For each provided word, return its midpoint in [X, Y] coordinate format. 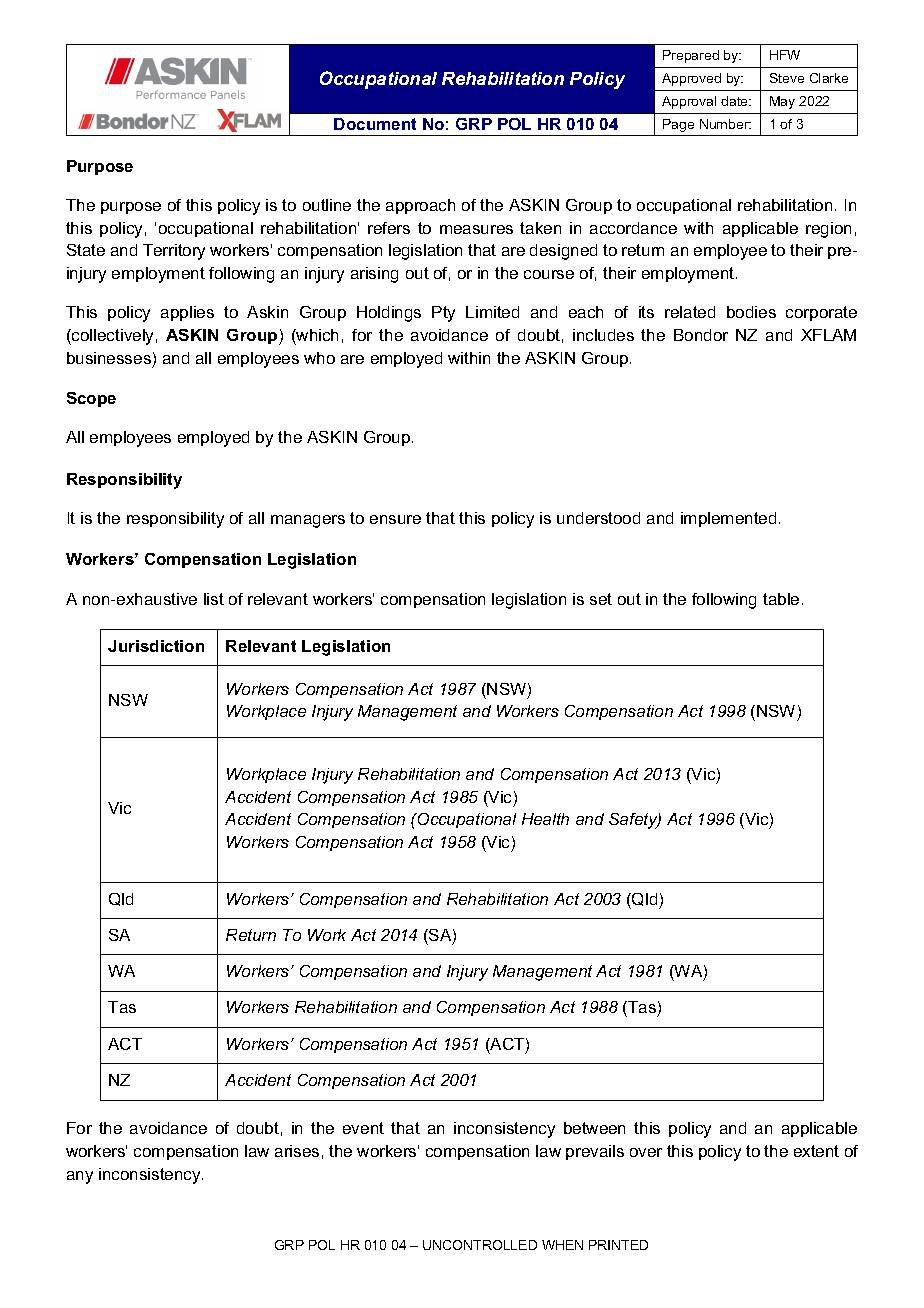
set [601, 599]
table [781, 599]
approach [420, 206]
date [736, 101]
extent [816, 1151]
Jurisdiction [156, 646]
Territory [174, 252]
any [80, 1177]
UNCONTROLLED [480, 1245]
